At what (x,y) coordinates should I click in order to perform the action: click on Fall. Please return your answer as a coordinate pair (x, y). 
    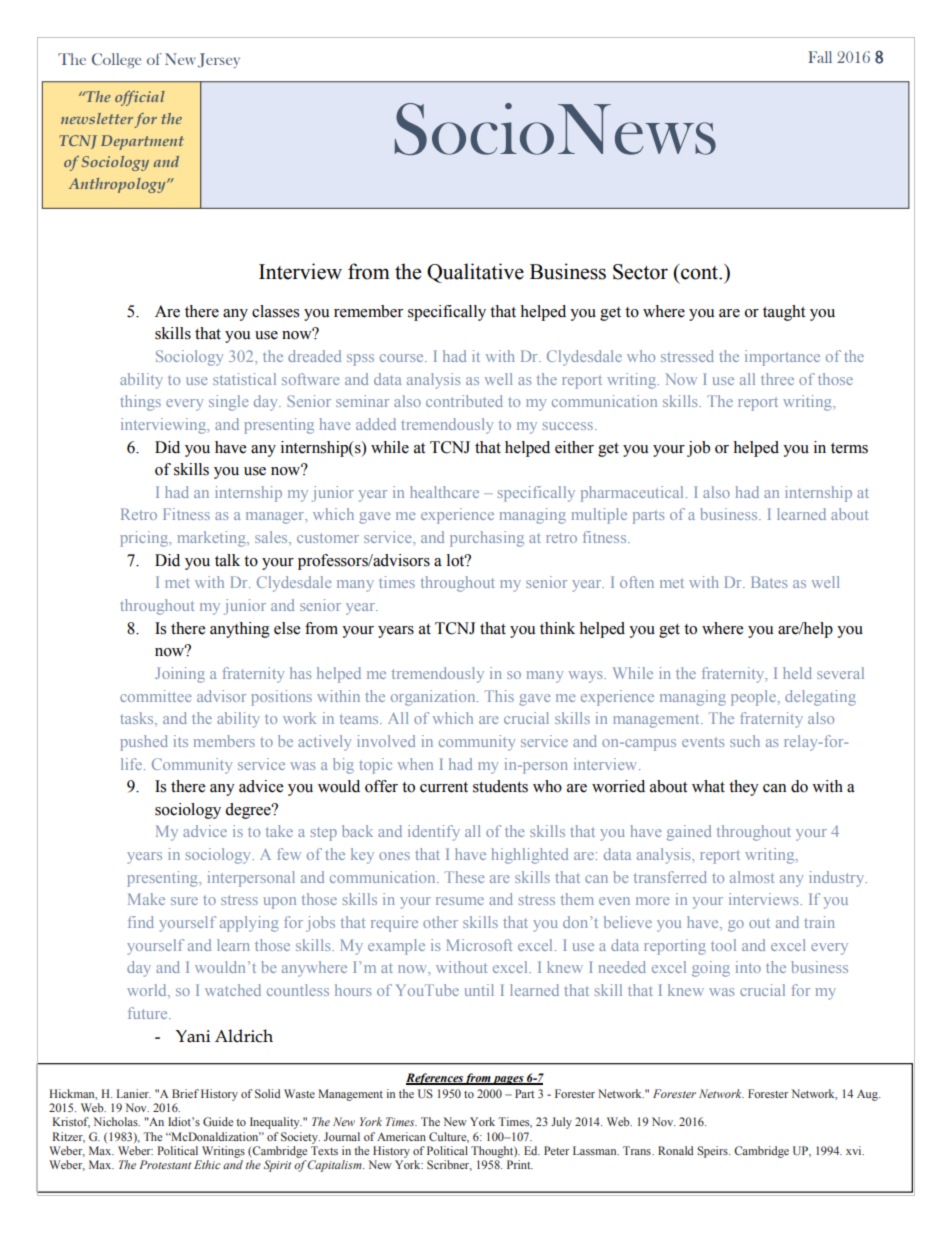
    Looking at the image, I should click on (820, 57).
